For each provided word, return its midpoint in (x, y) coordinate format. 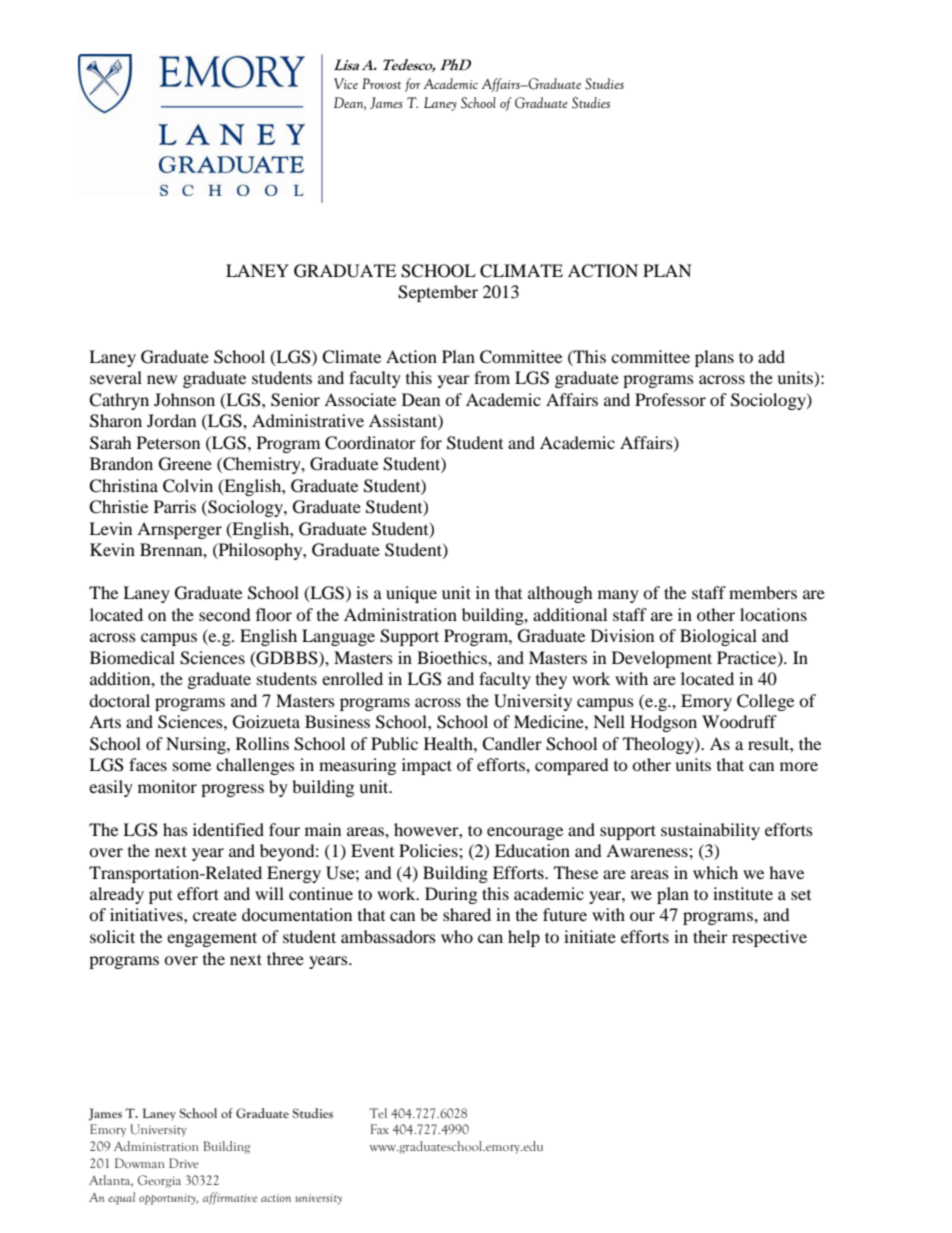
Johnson (184, 399)
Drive (184, 1163)
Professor (670, 399)
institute (743, 893)
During (451, 895)
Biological (718, 637)
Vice (346, 83)
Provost (381, 83)
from (492, 377)
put (160, 897)
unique (411, 594)
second (225, 614)
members (763, 592)
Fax (380, 1129)
